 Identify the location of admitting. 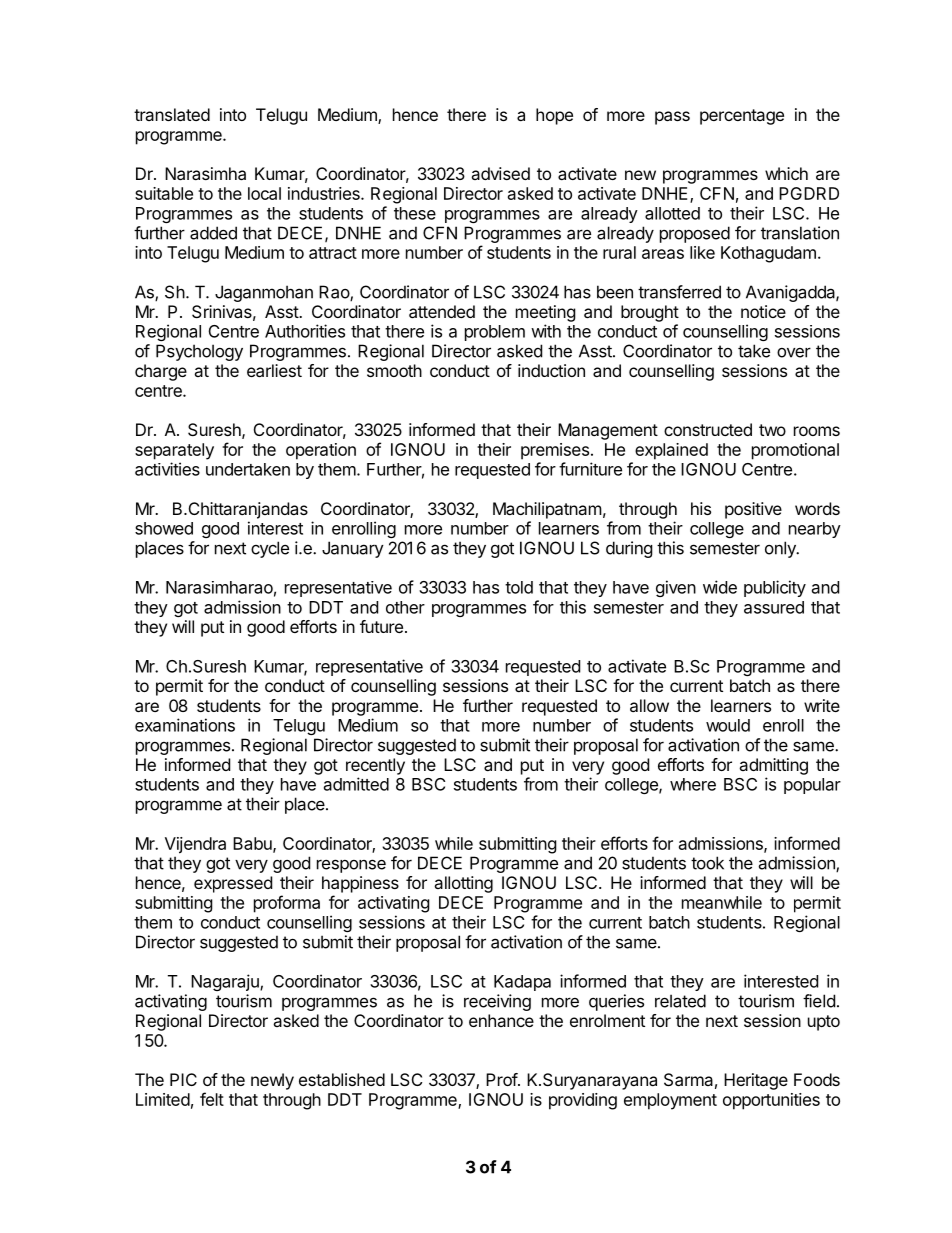
(773, 766).
